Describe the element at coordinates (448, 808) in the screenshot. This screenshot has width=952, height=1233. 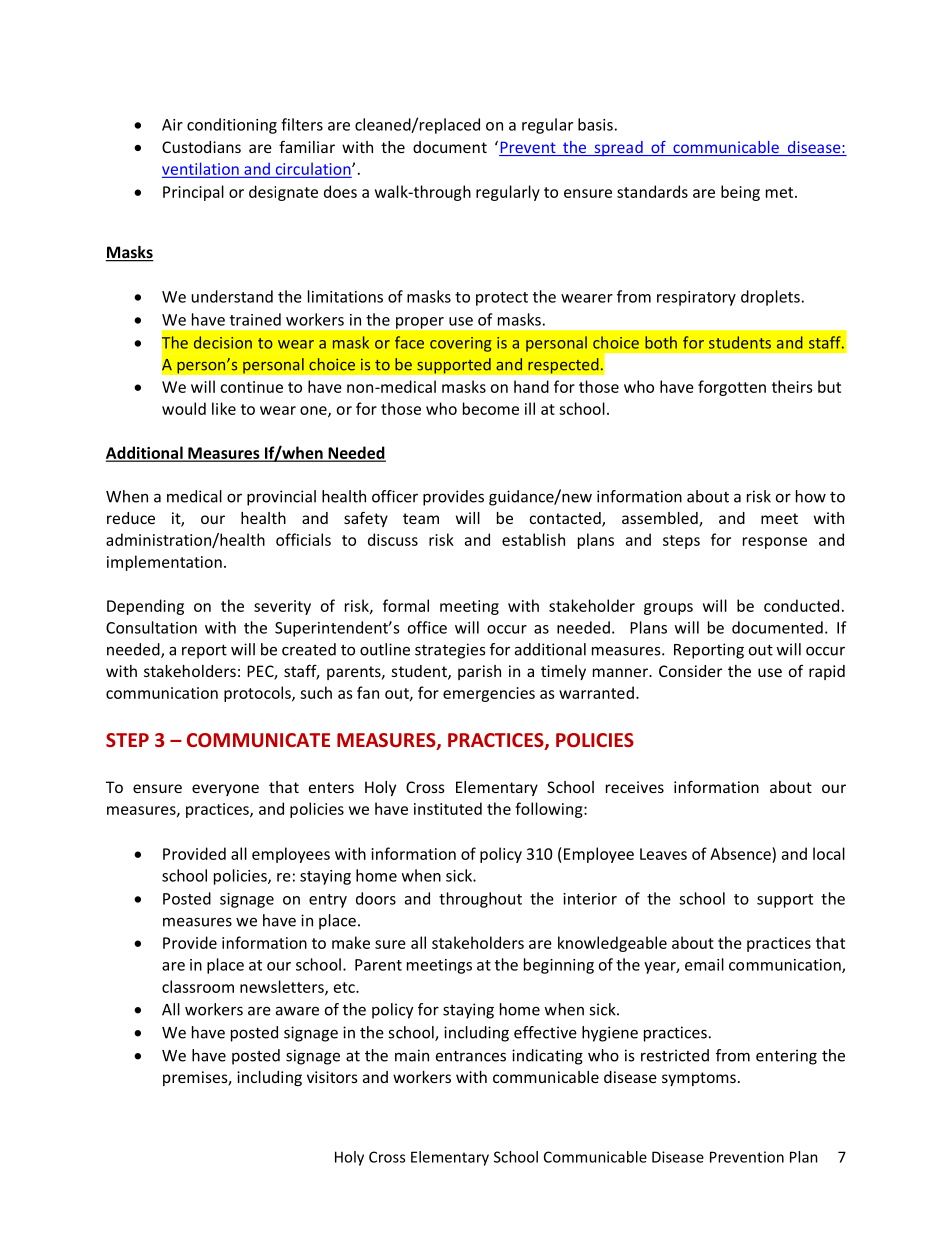
I see `instituted` at that location.
